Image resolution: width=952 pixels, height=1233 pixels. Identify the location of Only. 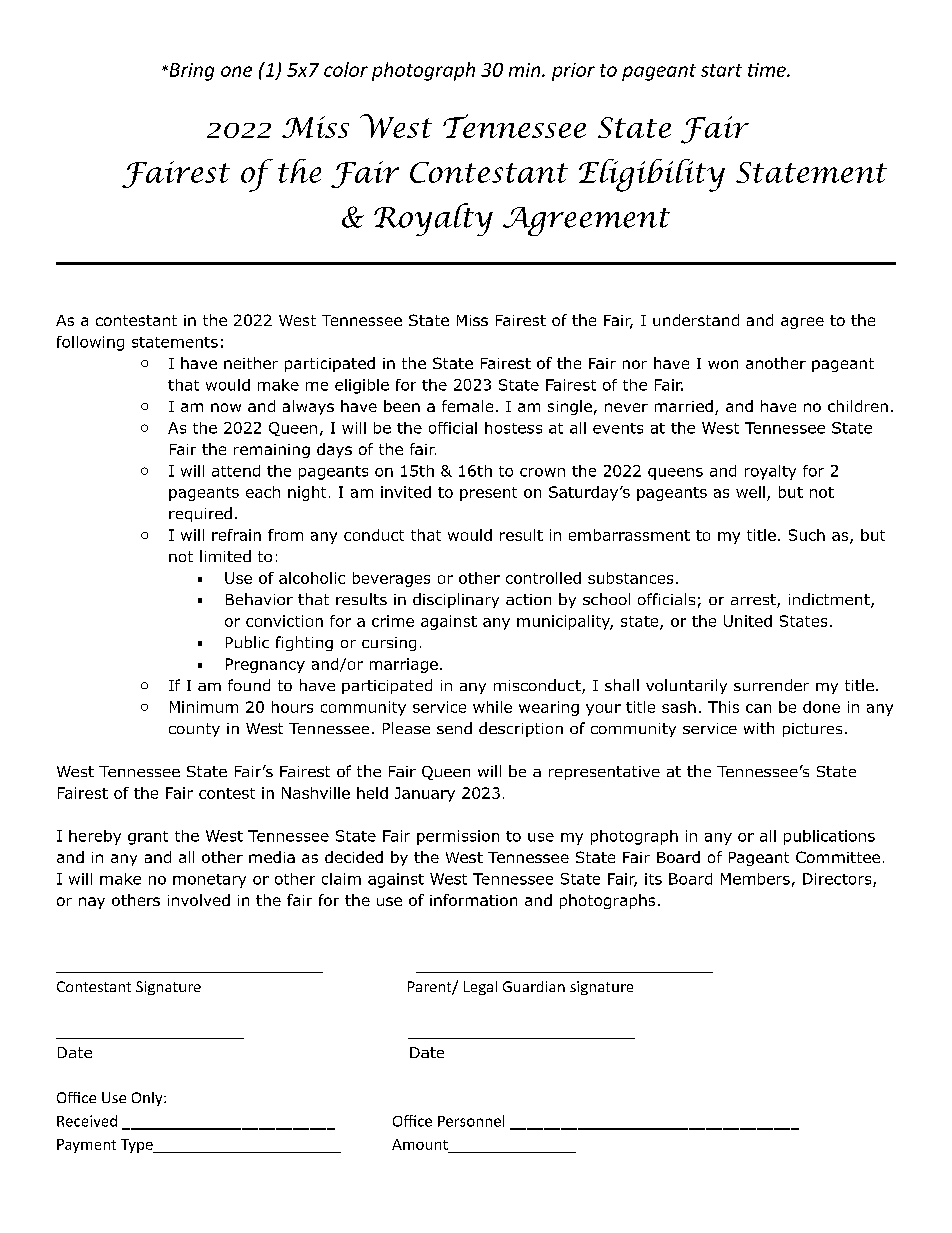
(148, 1099).
